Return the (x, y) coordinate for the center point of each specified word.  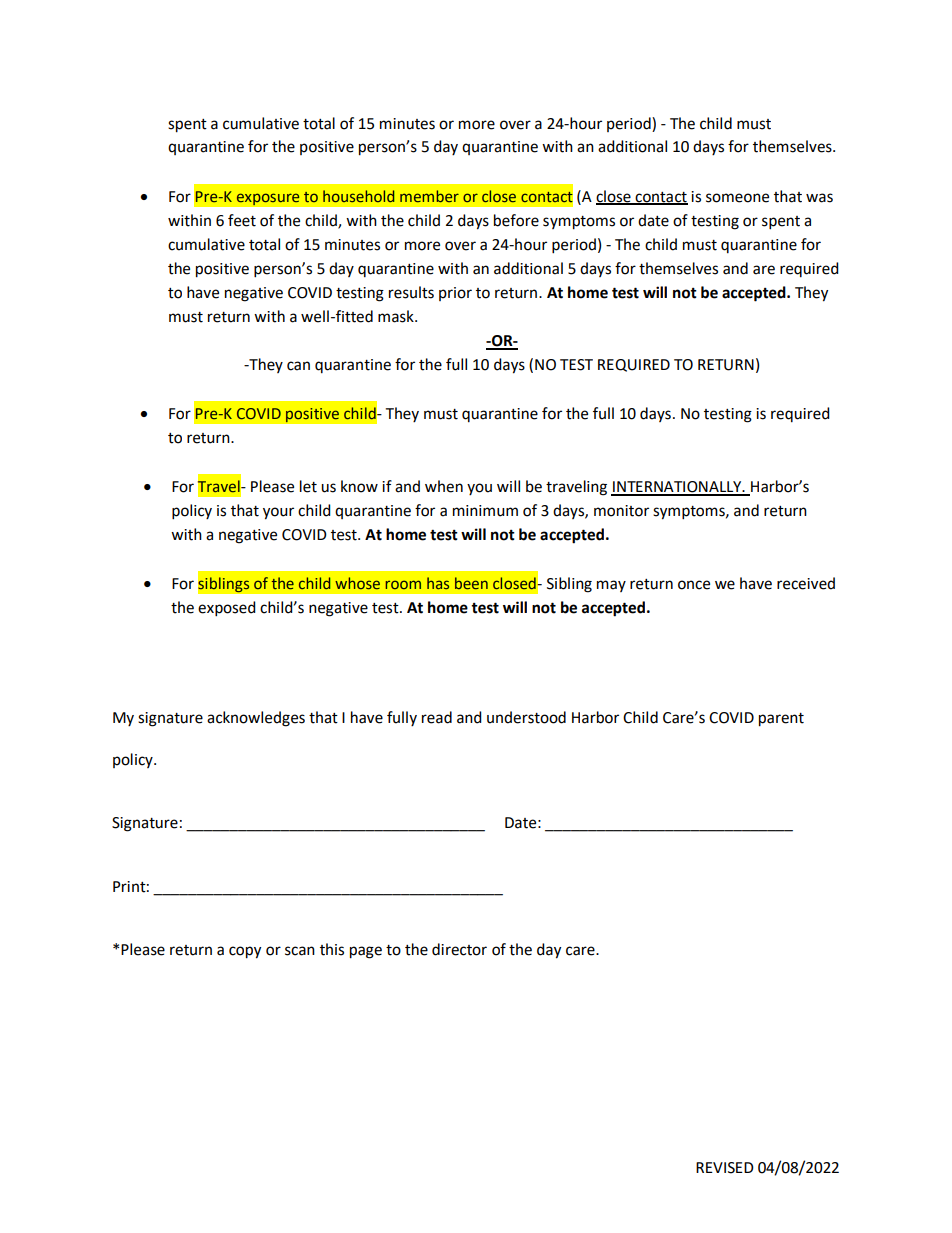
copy (245, 952)
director (459, 949)
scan (300, 951)
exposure (268, 199)
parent (781, 720)
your (278, 513)
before (516, 220)
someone (737, 198)
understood (526, 717)
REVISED (725, 1168)
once (694, 585)
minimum (485, 511)
